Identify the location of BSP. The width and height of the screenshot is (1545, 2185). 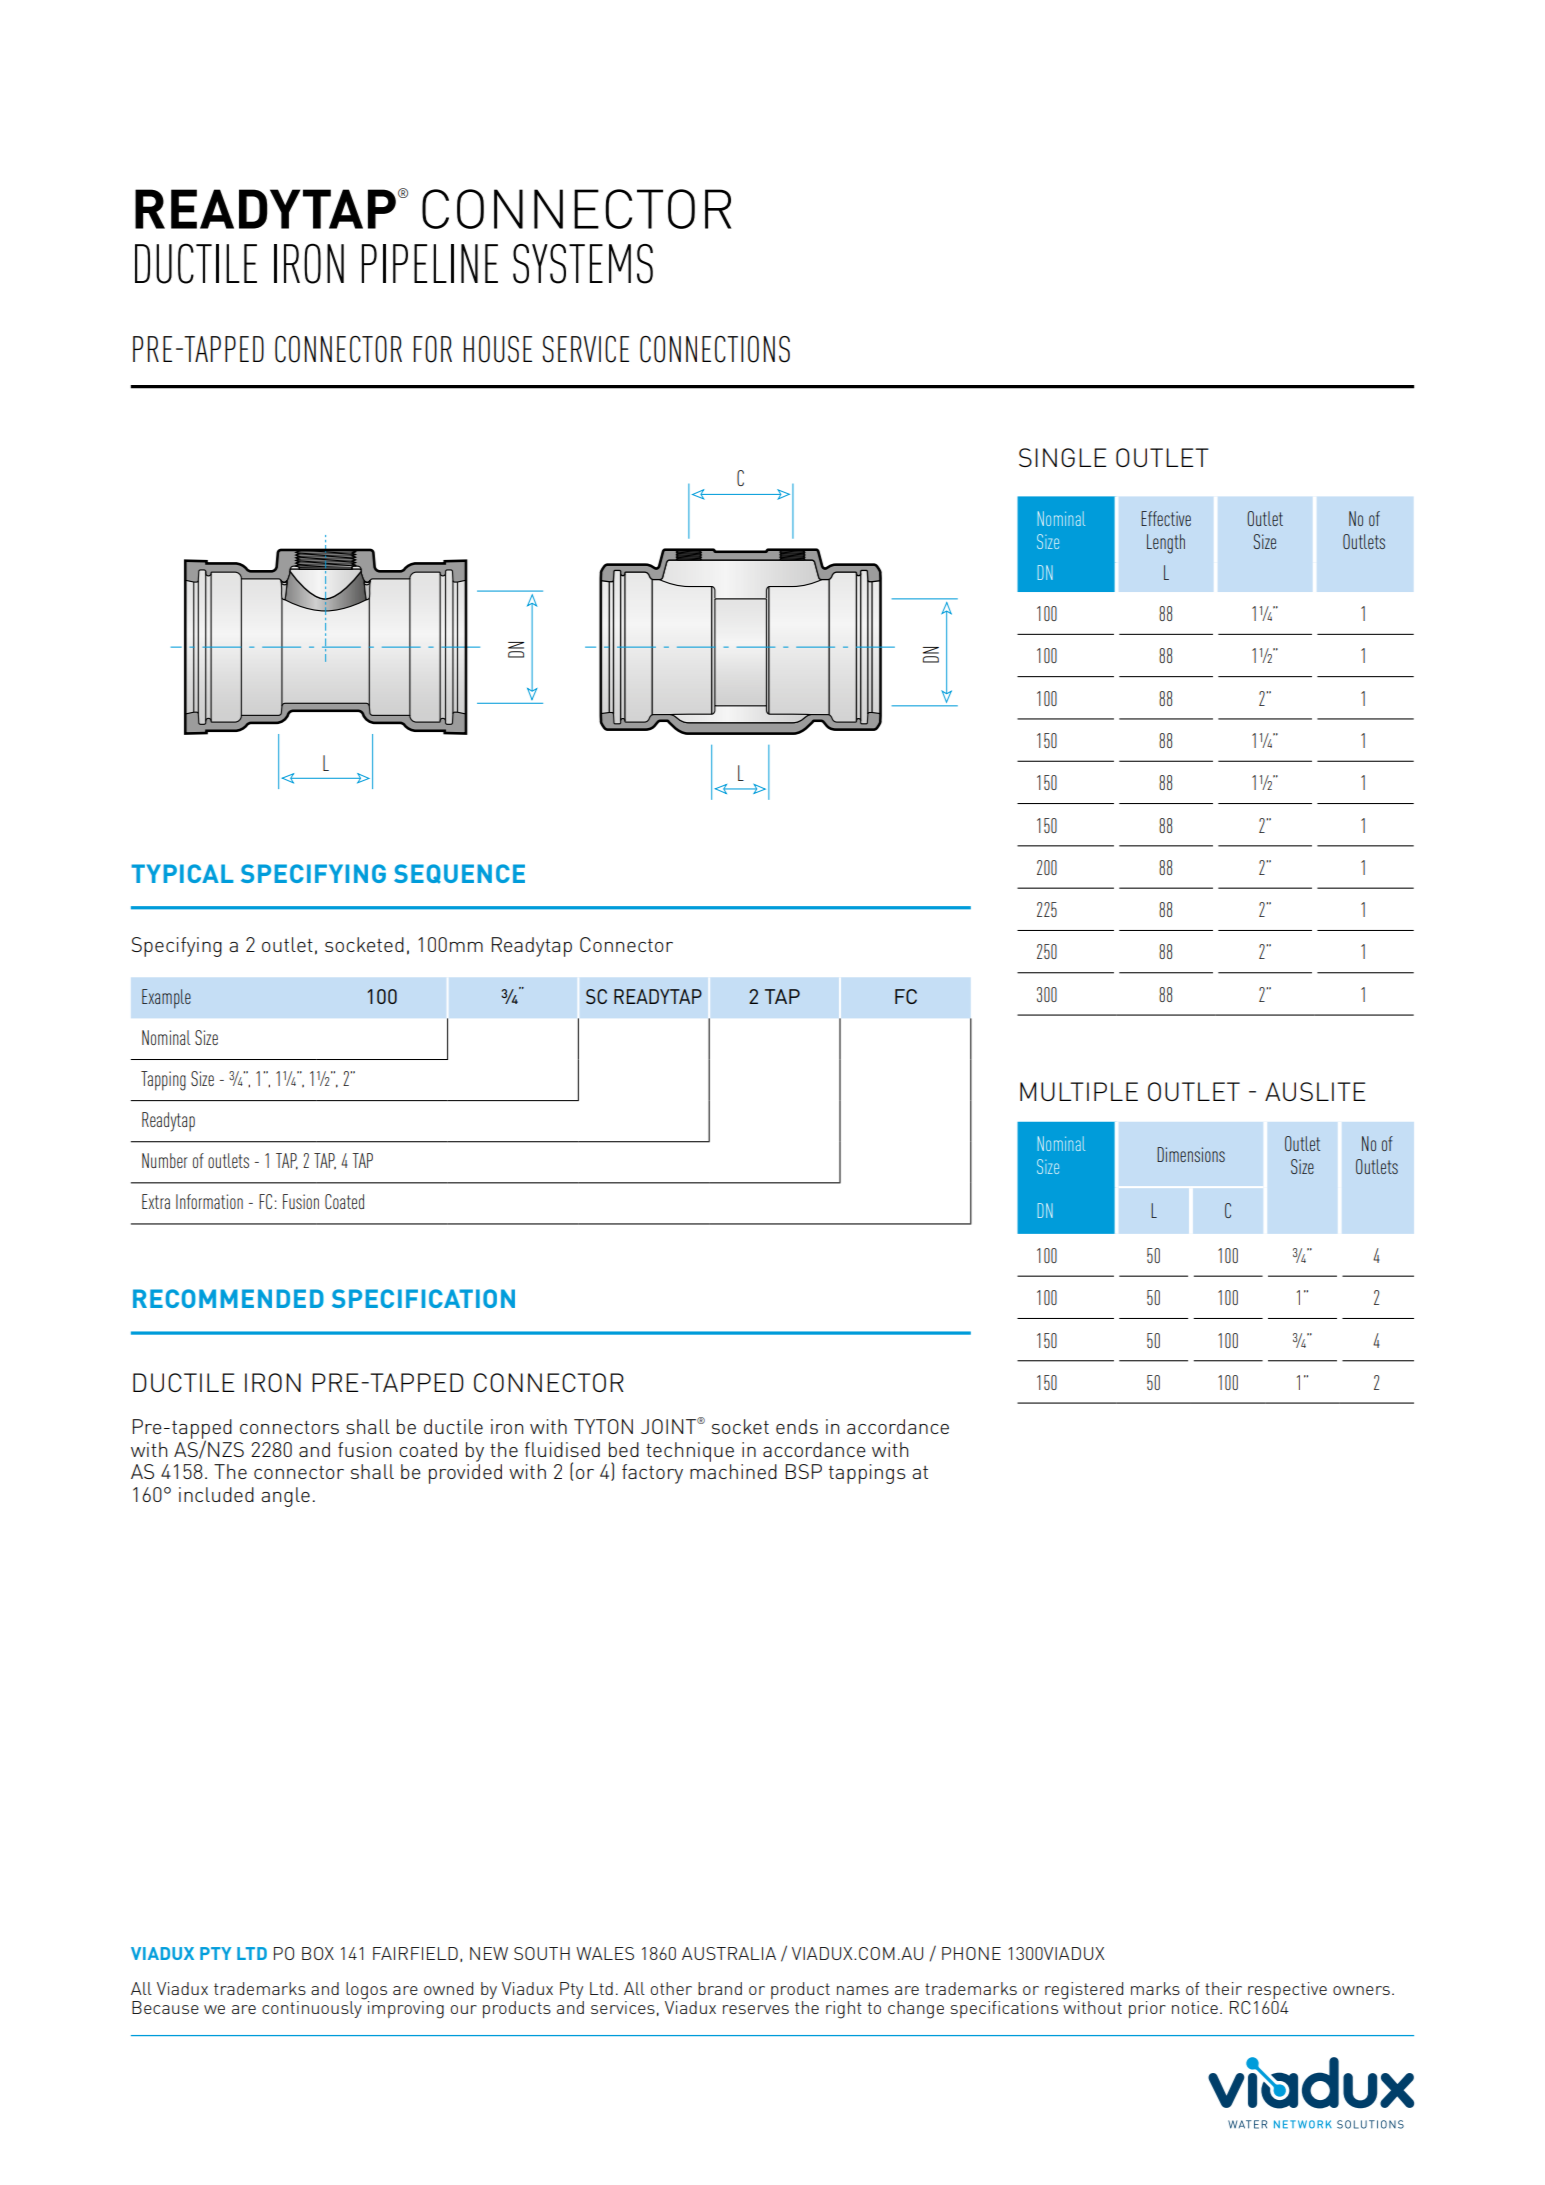
(804, 1471).
